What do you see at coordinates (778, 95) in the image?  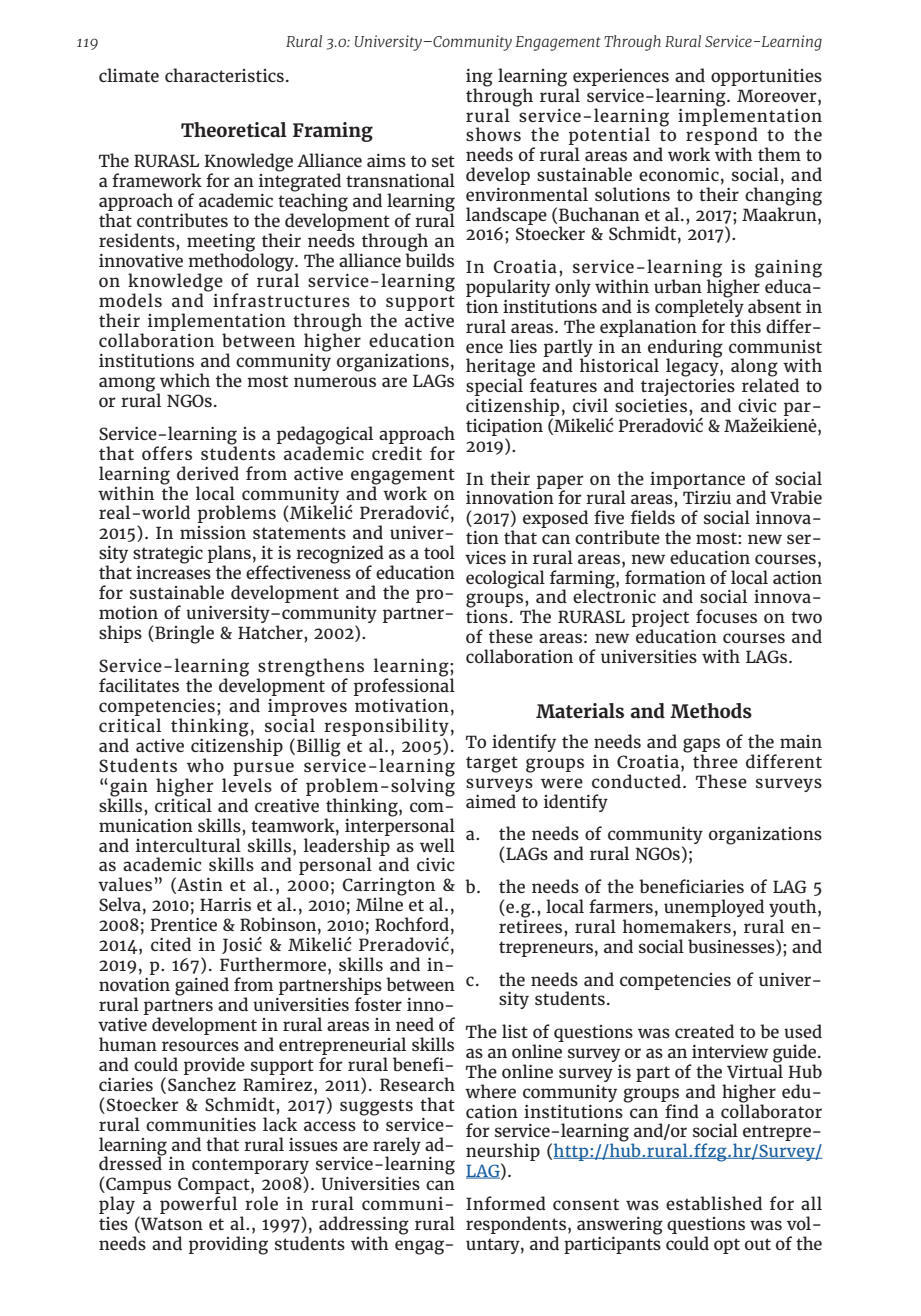 I see `Moreover` at bounding box center [778, 95].
